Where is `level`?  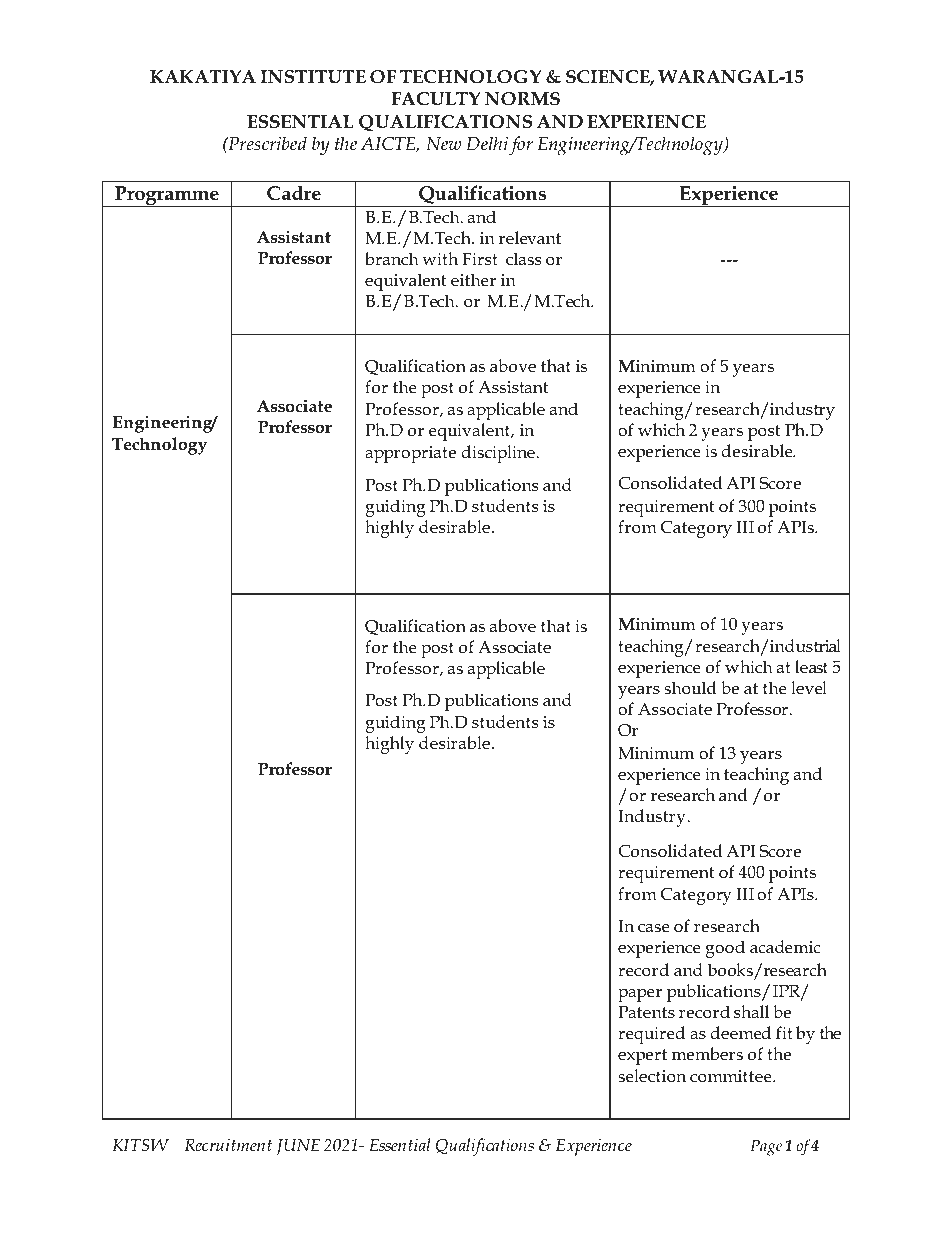 level is located at coordinates (809, 687).
